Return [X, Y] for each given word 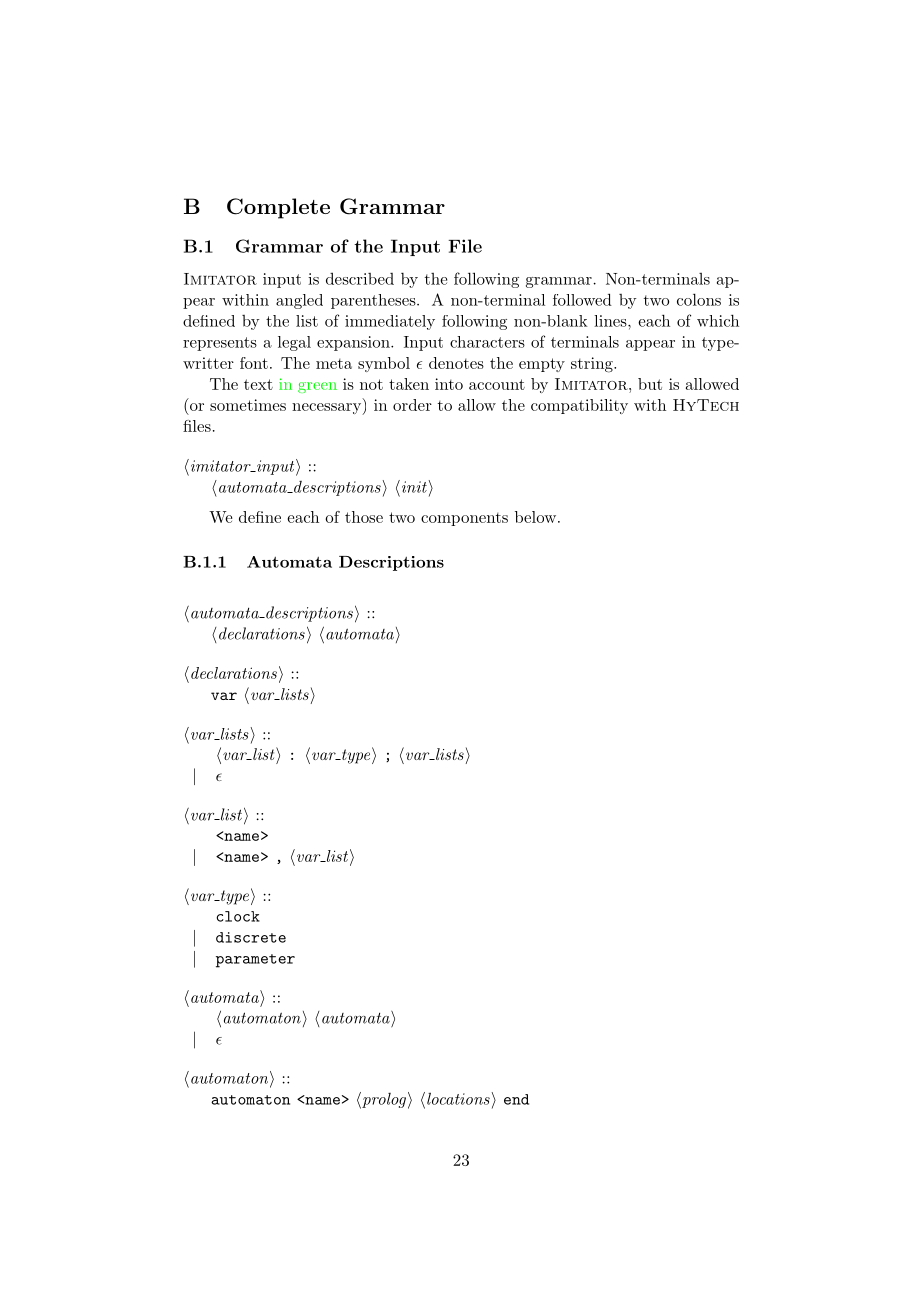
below [535, 517]
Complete [278, 208]
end [516, 1099]
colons [699, 299]
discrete [251, 937]
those [364, 517]
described [360, 278]
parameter [255, 961]
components [464, 519]
